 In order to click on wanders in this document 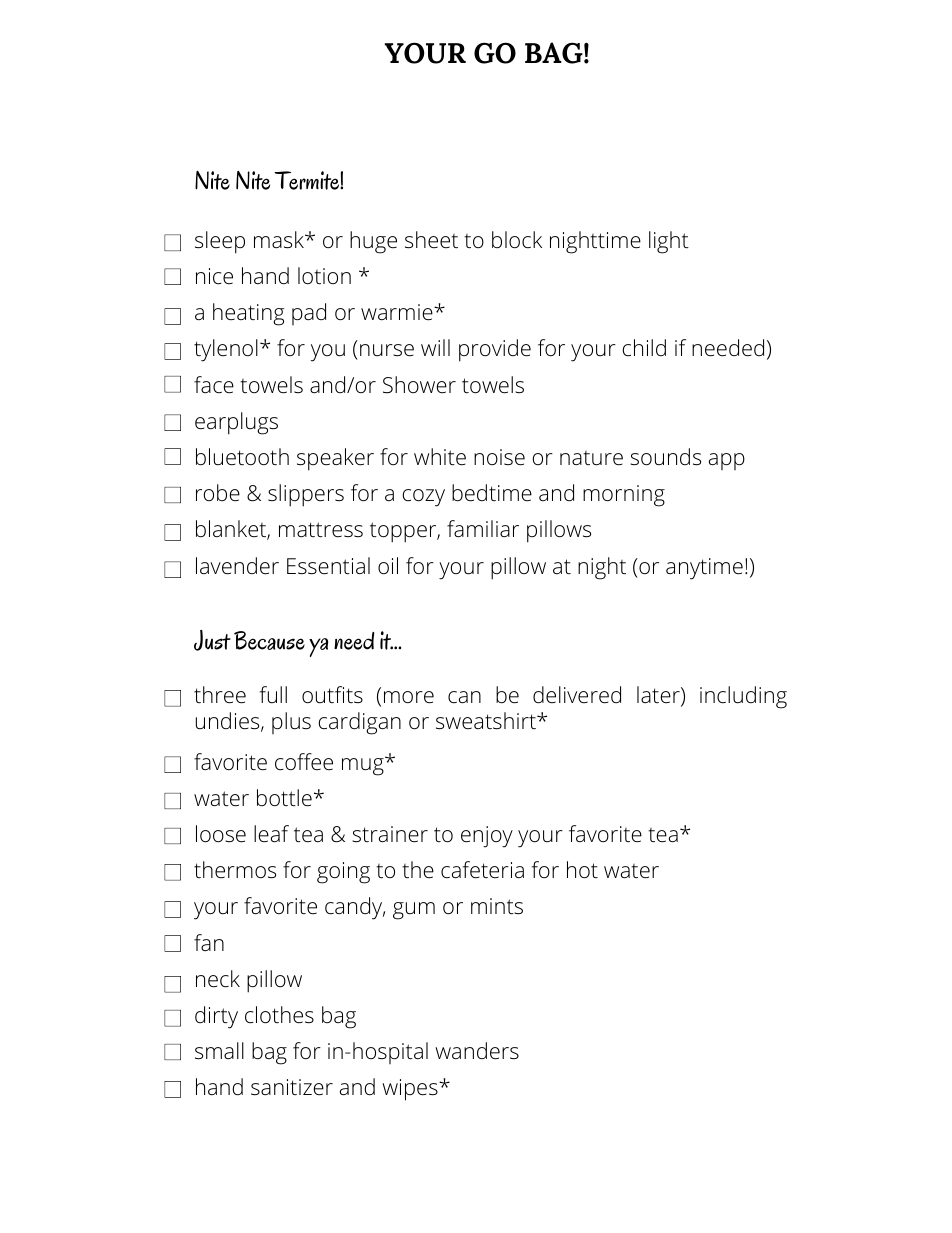, I will do `click(477, 1051)`.
